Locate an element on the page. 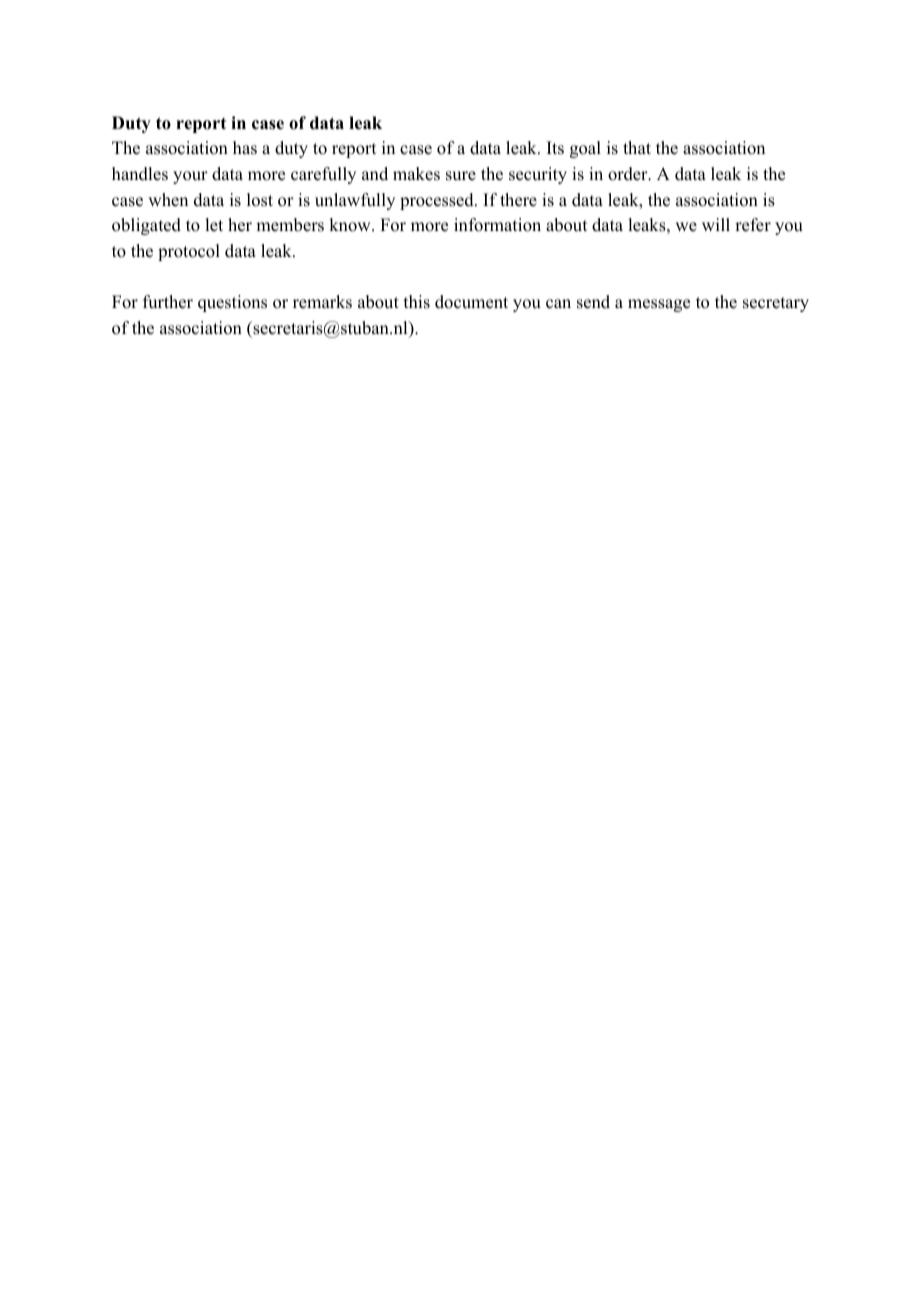  Its is located at coordinates (555, 148).
